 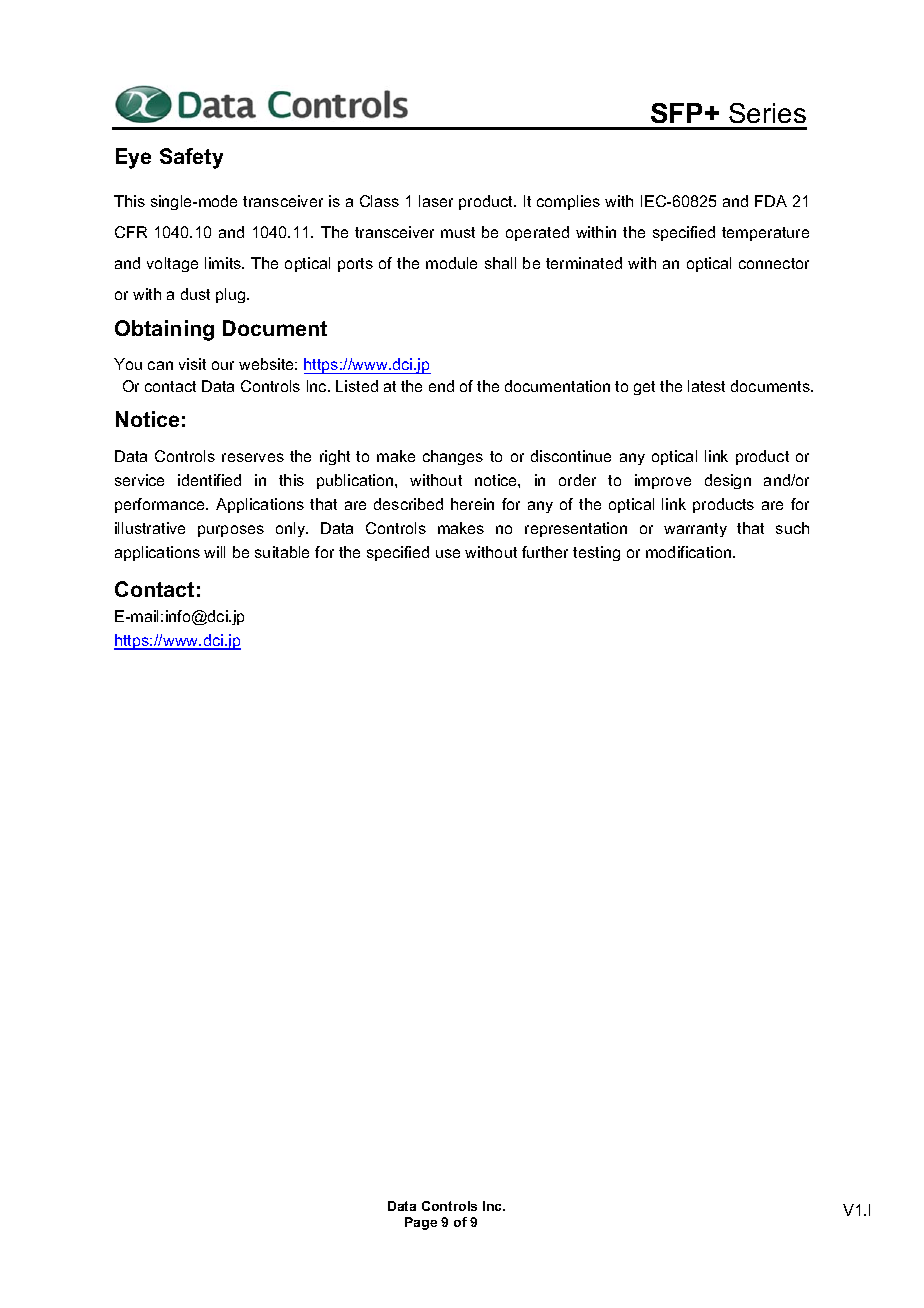 I want to click on use, so click(x=448, y=553).
